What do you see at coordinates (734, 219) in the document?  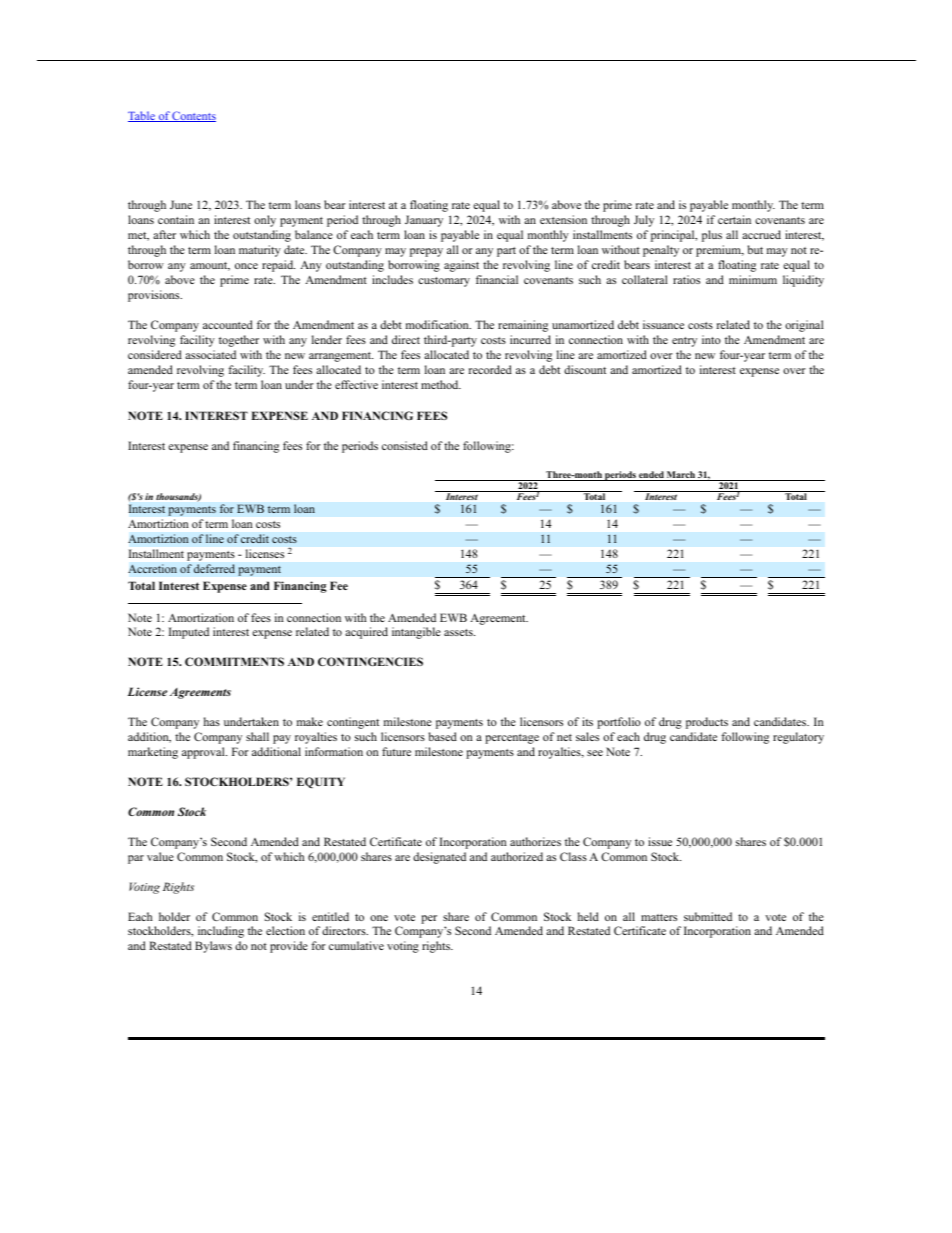 I see `certain` at bounding box center [734, 219].
